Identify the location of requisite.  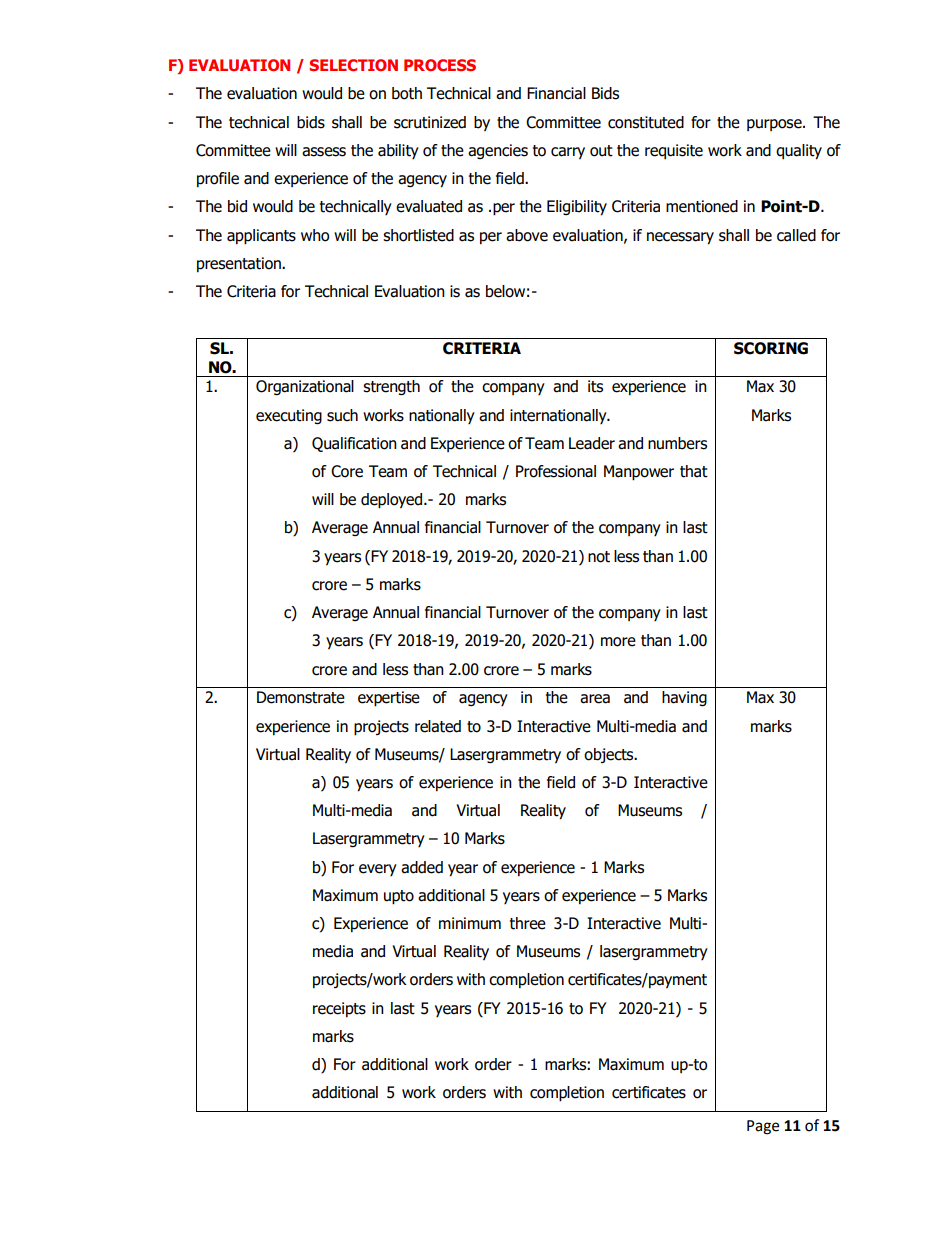
(674, 151).
